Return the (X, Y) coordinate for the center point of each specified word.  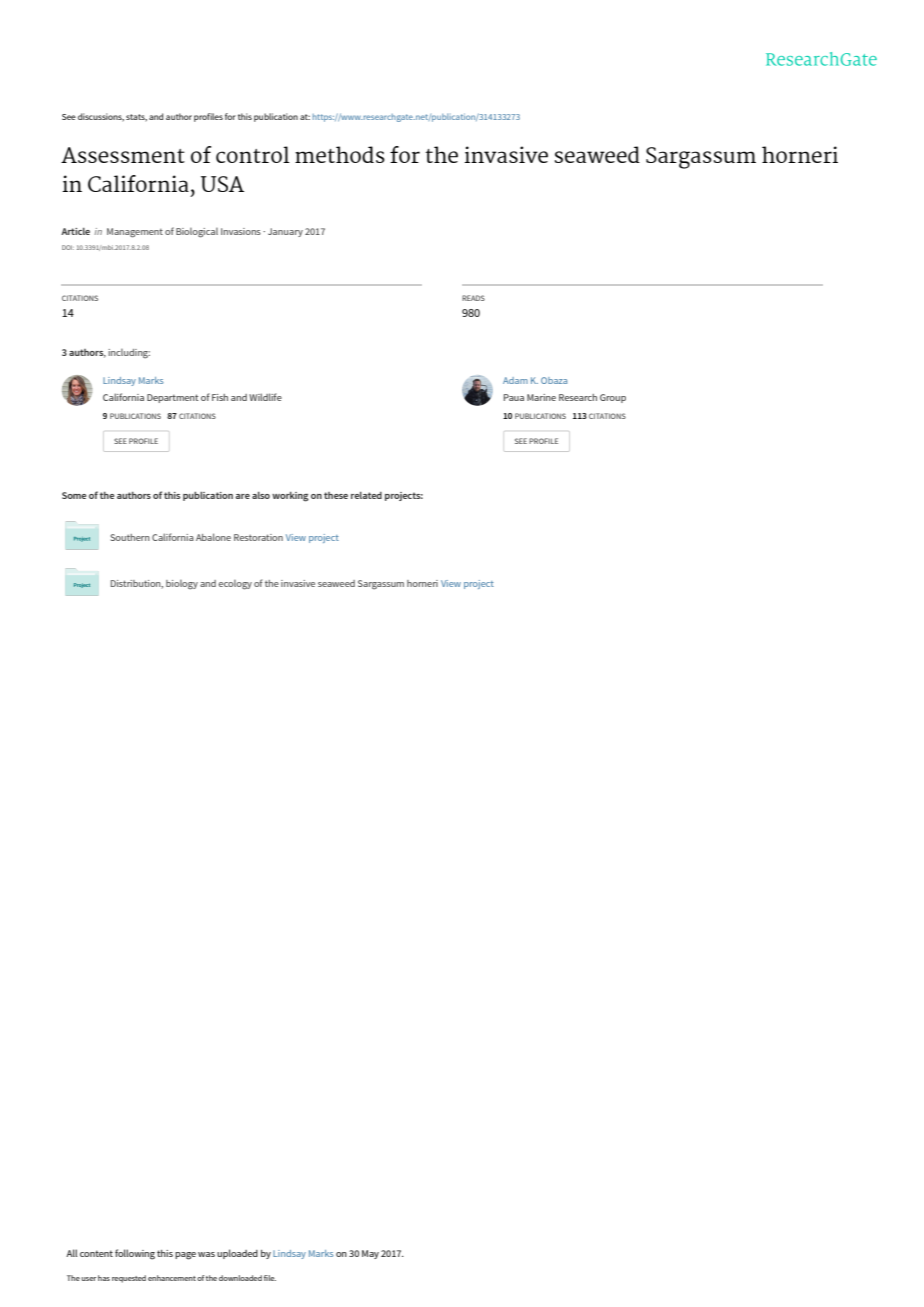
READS (473, 298)
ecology (235, 585)
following (135, 1254)
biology (182, 585)
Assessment (123, 155)
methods (340, 154)
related (366, 495)
